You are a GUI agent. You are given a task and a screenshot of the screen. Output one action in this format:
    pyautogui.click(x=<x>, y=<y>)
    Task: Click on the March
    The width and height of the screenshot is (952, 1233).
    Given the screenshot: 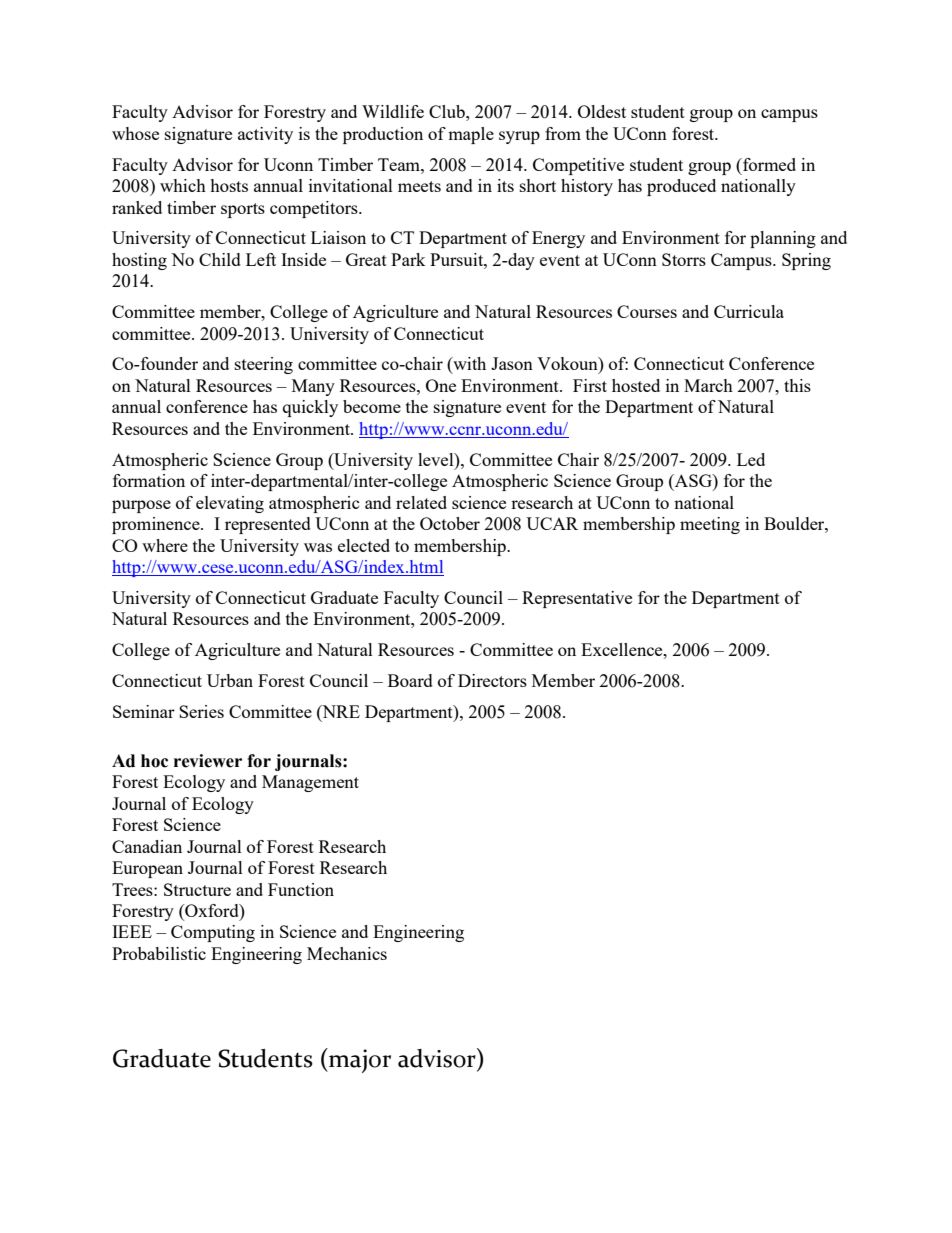 What is the action you would take?
    pyautogui.click(x=708, y=385)
